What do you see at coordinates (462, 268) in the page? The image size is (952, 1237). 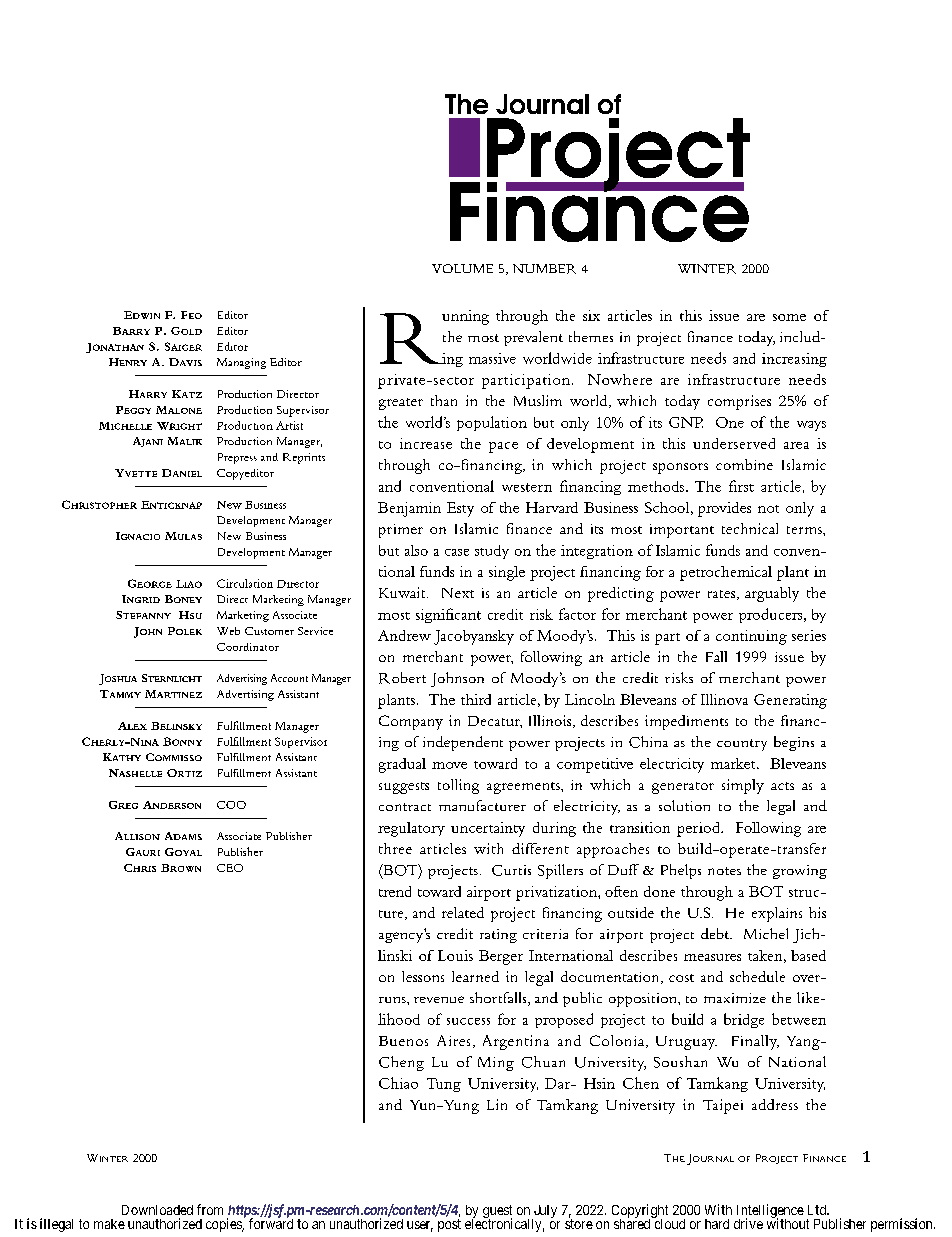 I see `VOLUME` at bounding box center [462, 268].
